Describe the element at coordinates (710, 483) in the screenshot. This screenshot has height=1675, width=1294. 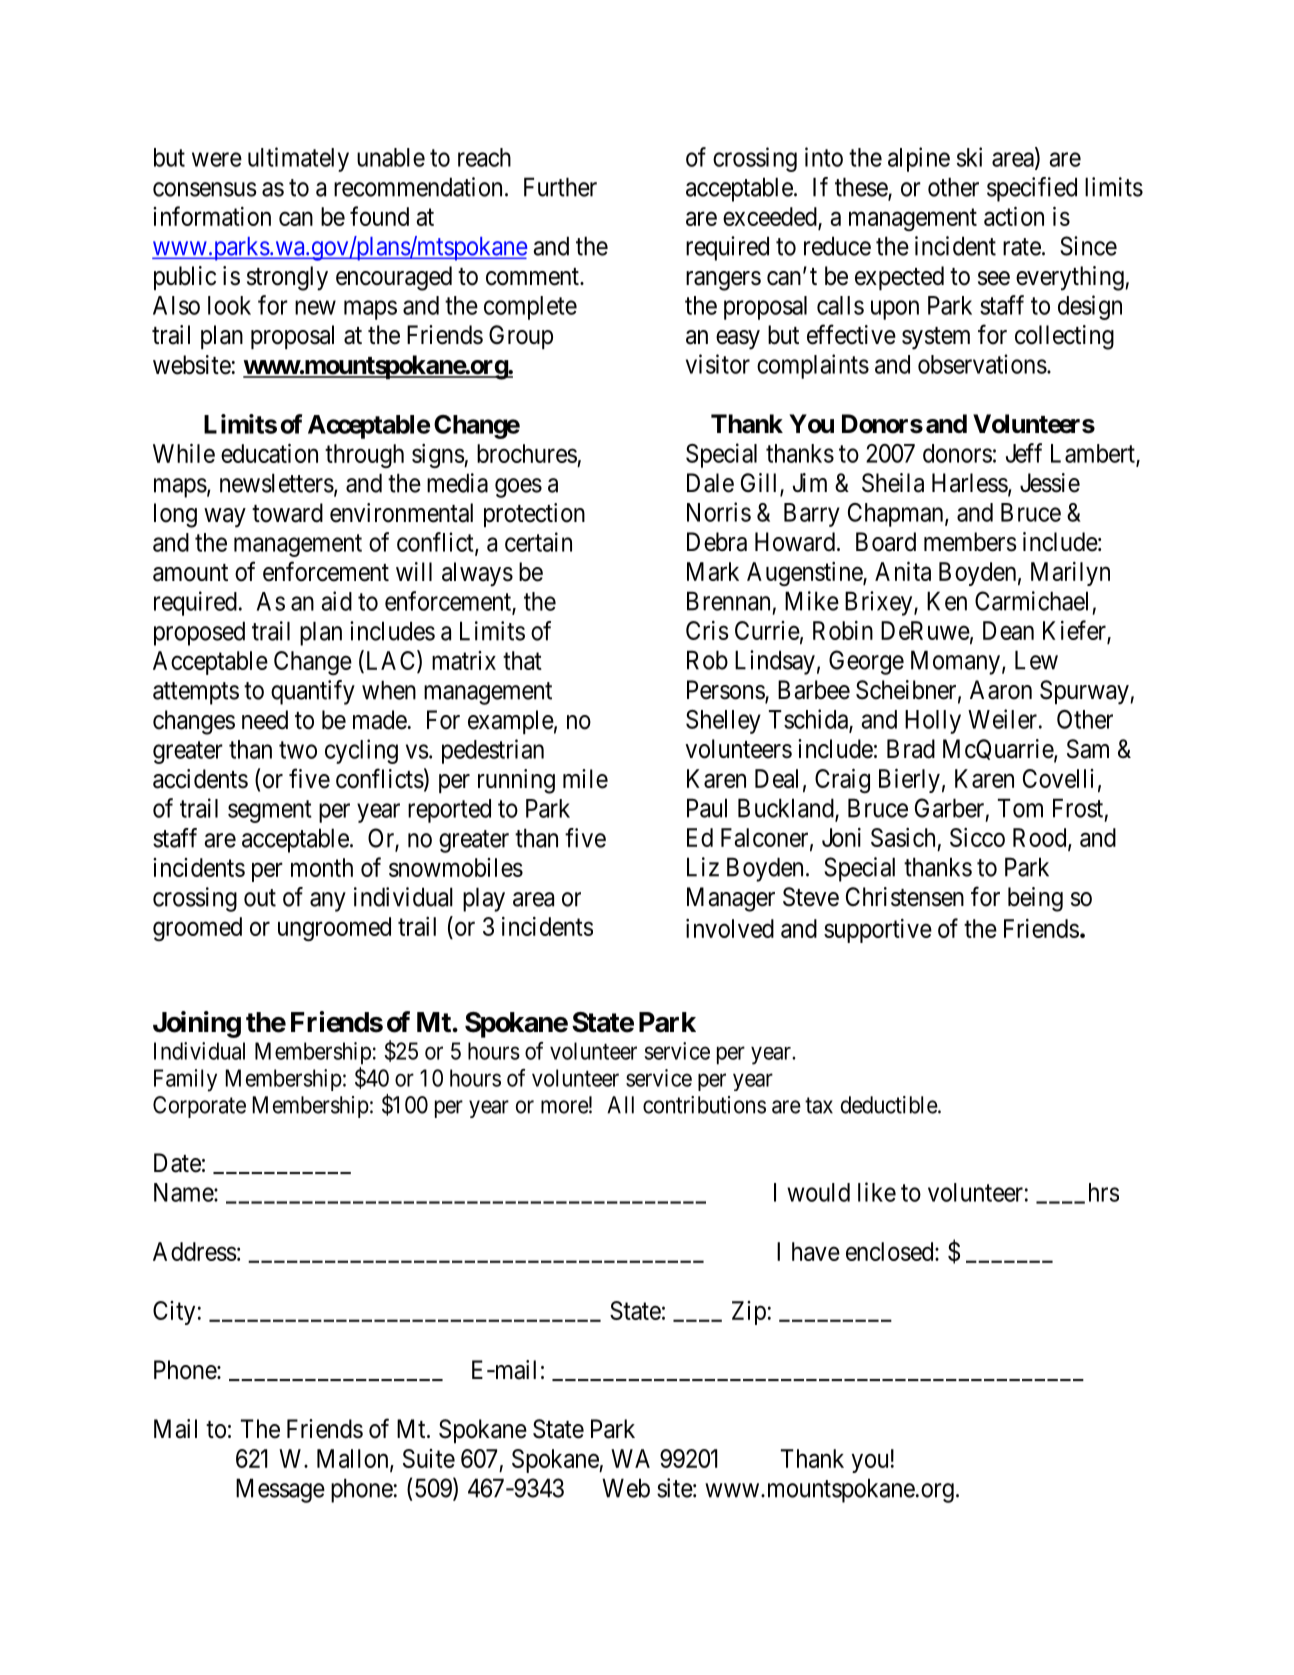
I see `Dale` at that location.
